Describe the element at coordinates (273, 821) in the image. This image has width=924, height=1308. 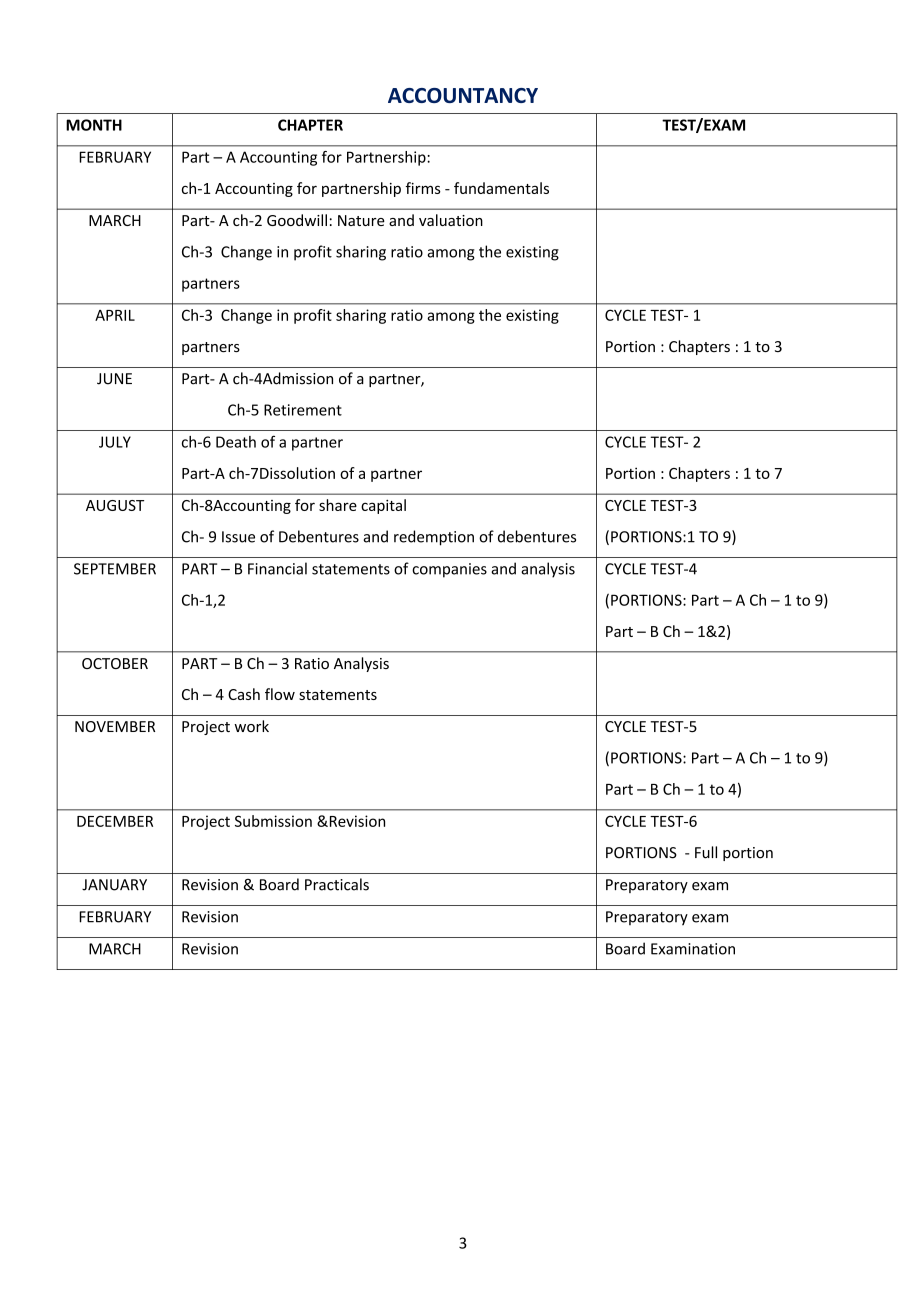
I see `Submission` at that location.
